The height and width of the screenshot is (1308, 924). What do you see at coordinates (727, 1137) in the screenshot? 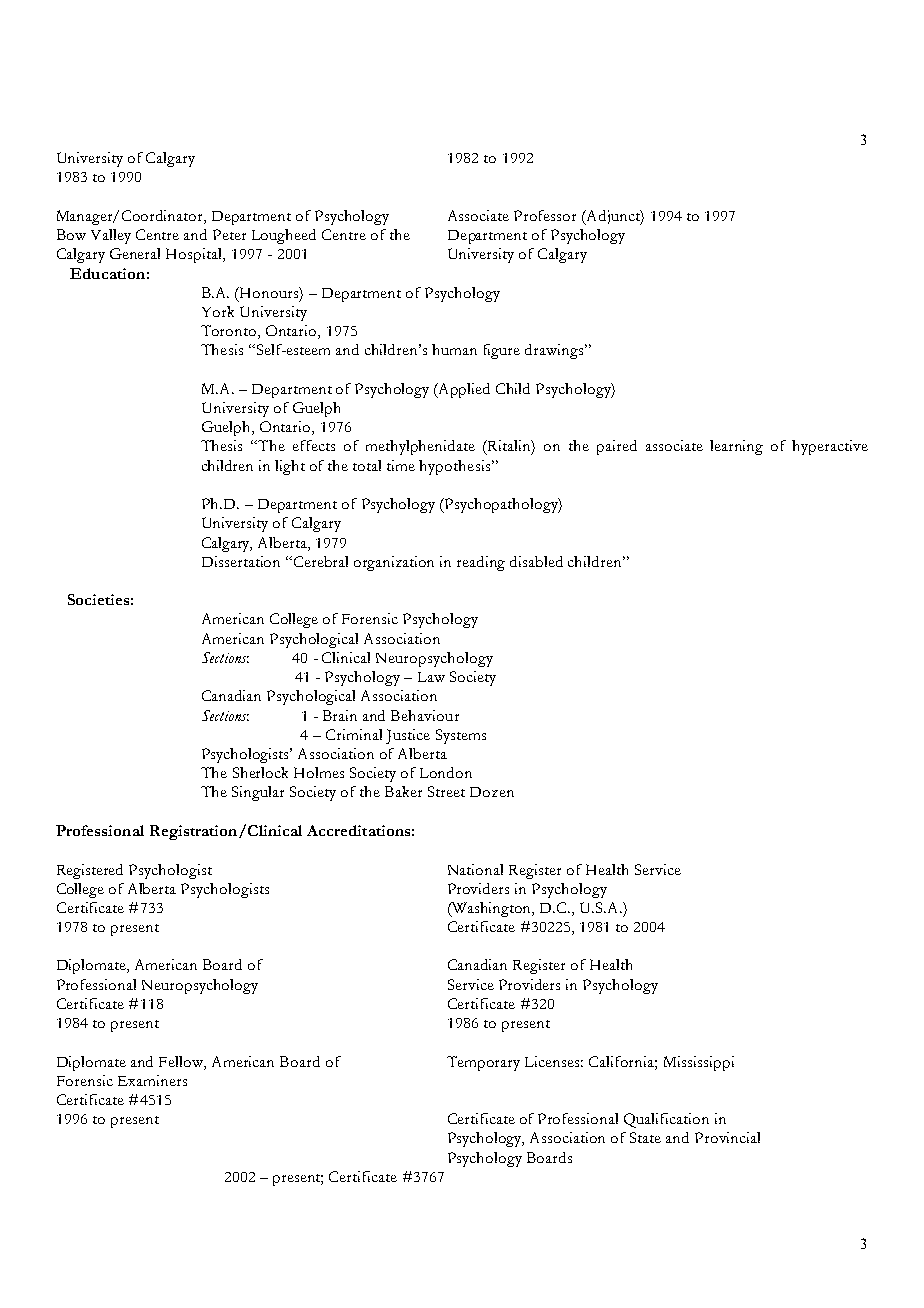
I see `Provincial` at bounding box center [727, 1137].
